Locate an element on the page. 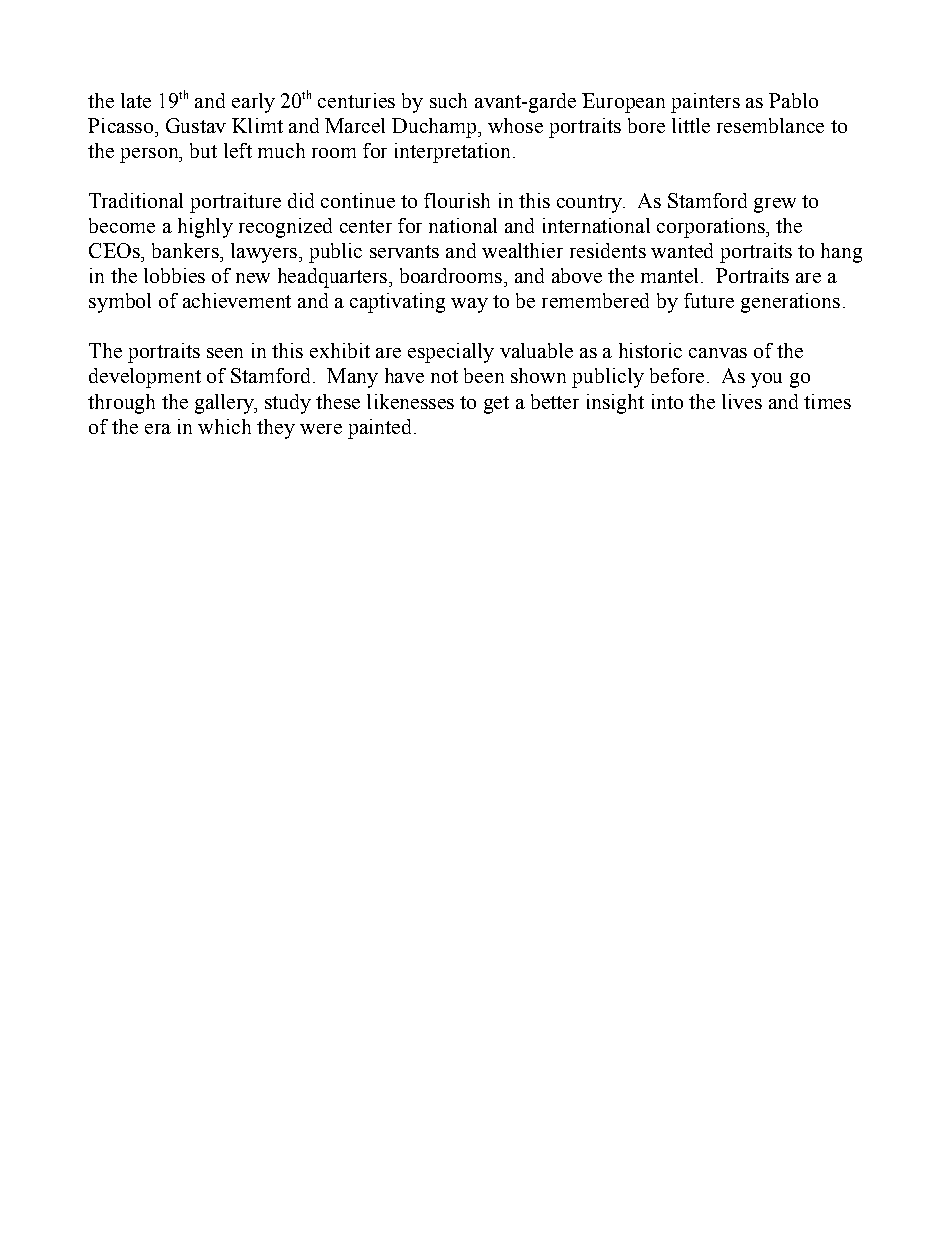 This document has width=952, height=1233. early is located at coordinates (253, 103).
